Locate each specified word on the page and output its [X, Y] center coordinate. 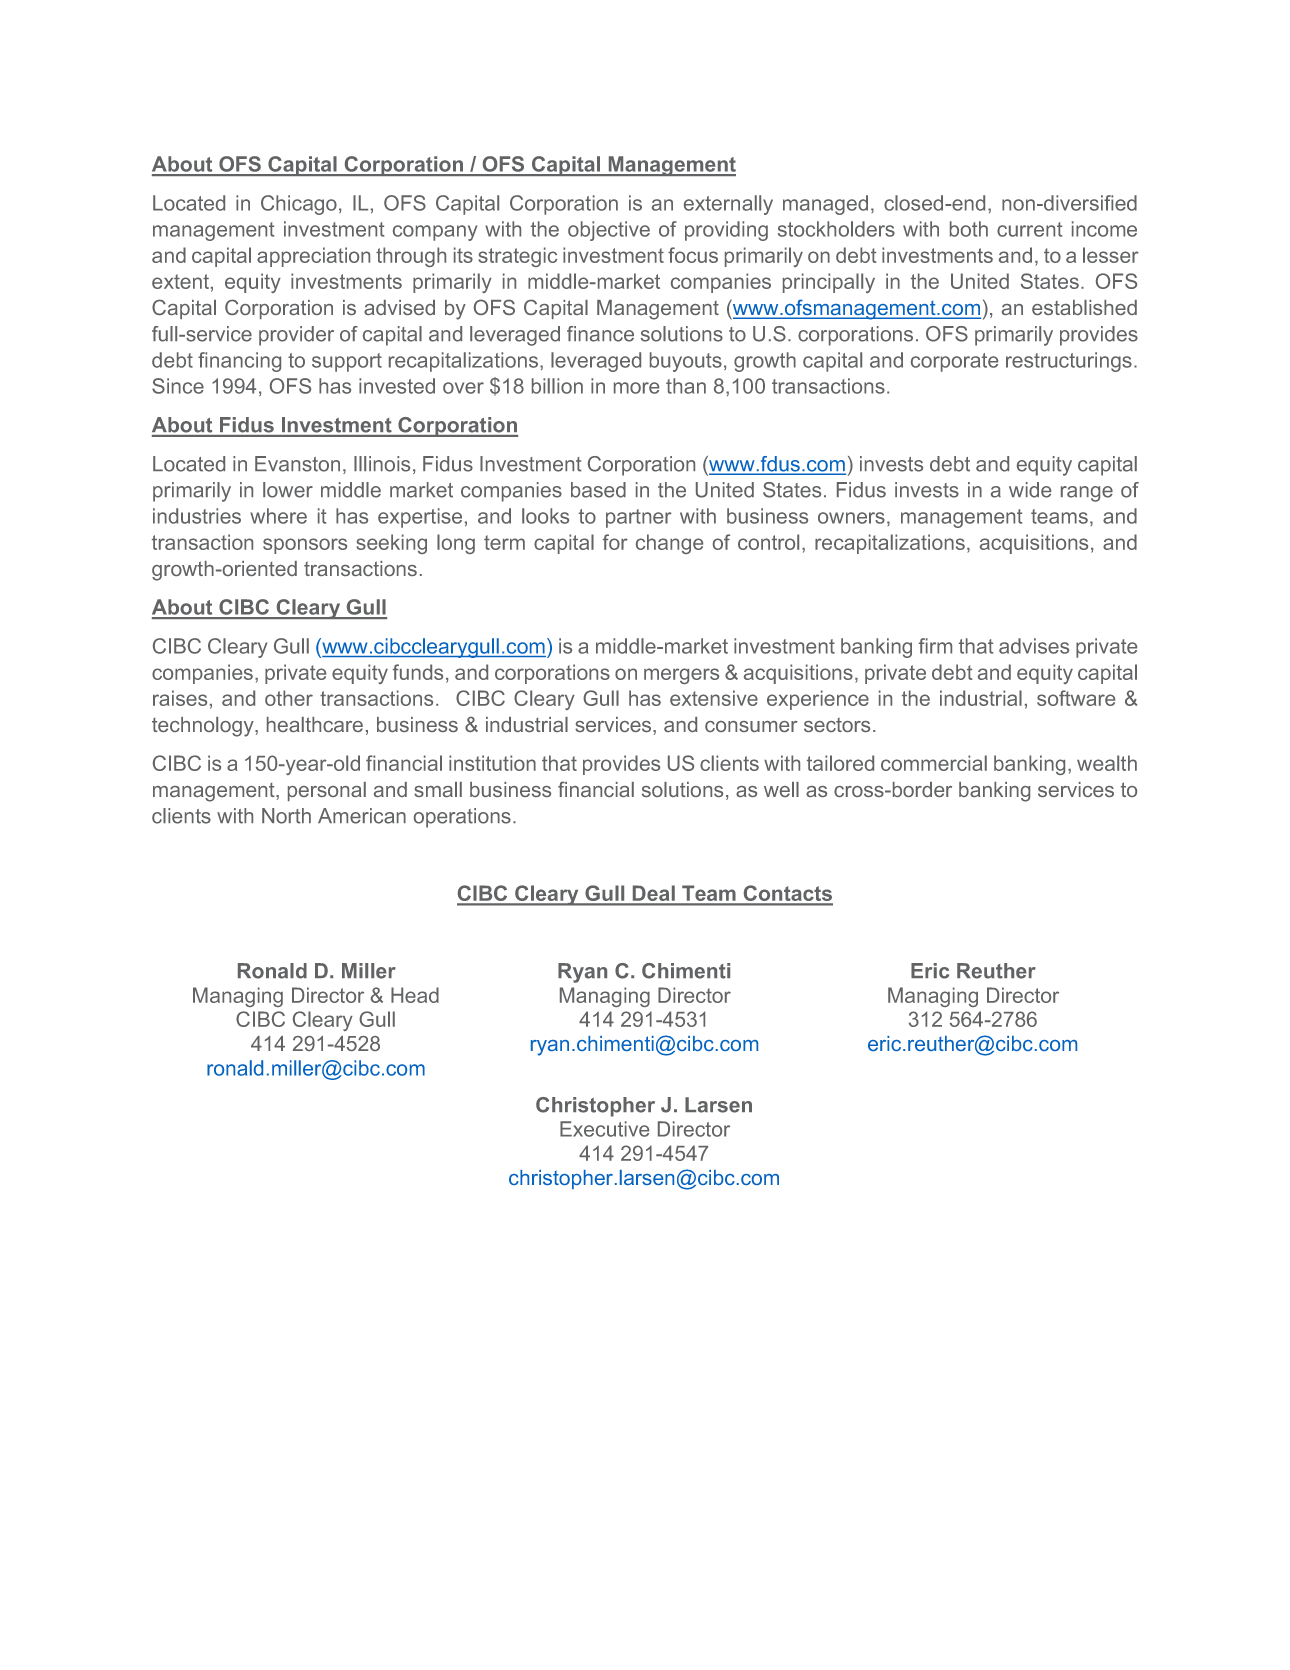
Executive [604, 1129]
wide [1030, 490]
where [278, 516]
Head [415, 995]
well [781, 789]
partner [639, 518]
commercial [934, 763]
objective [609, 231]
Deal [654, 895]
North [286, 816]
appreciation [313, 257]
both [969, 229]
